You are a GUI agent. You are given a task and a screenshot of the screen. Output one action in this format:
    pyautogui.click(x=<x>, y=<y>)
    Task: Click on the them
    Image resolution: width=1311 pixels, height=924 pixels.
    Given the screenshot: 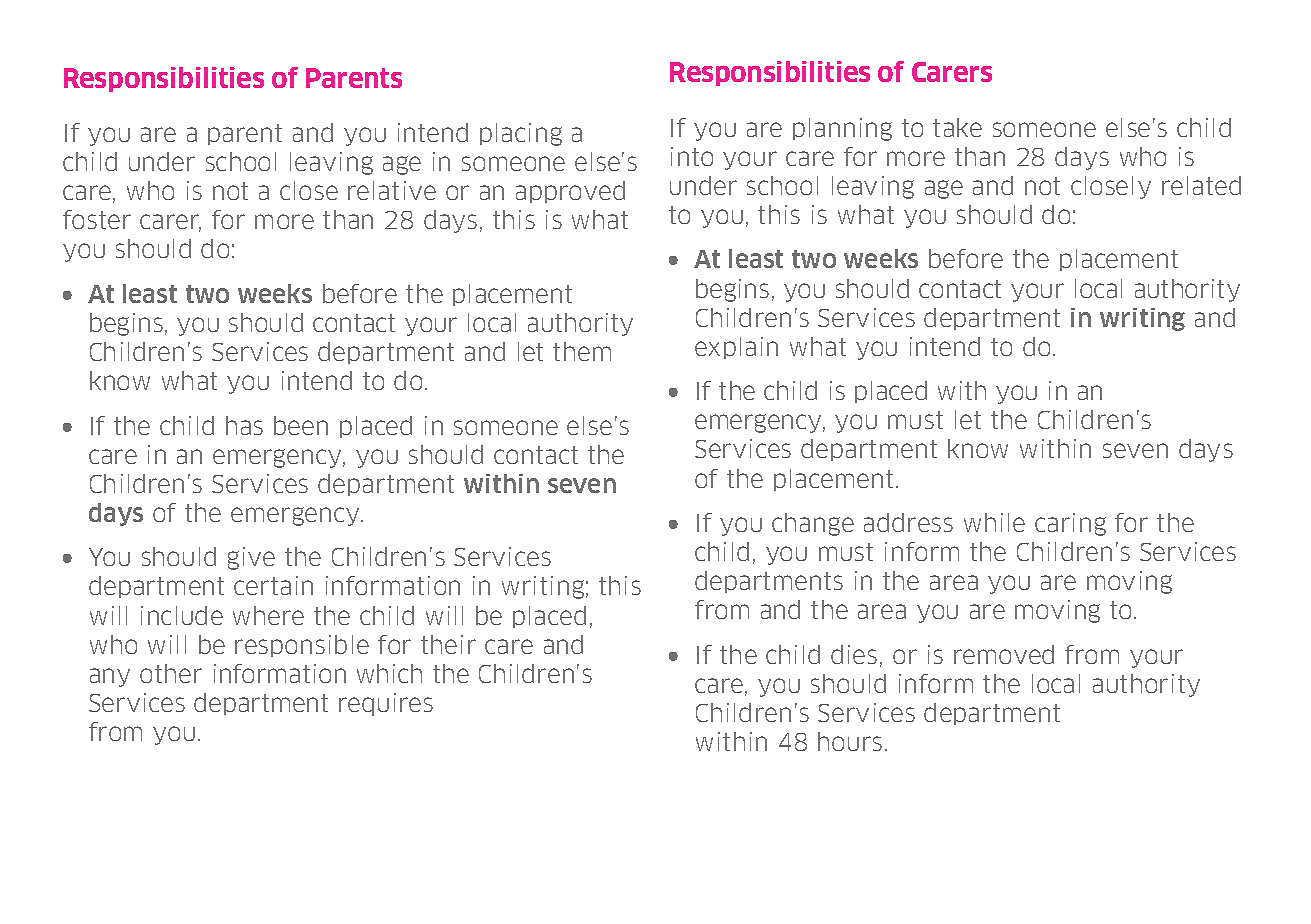 What is the action you would take?
    pyautogui.click(x=582, y=351)
